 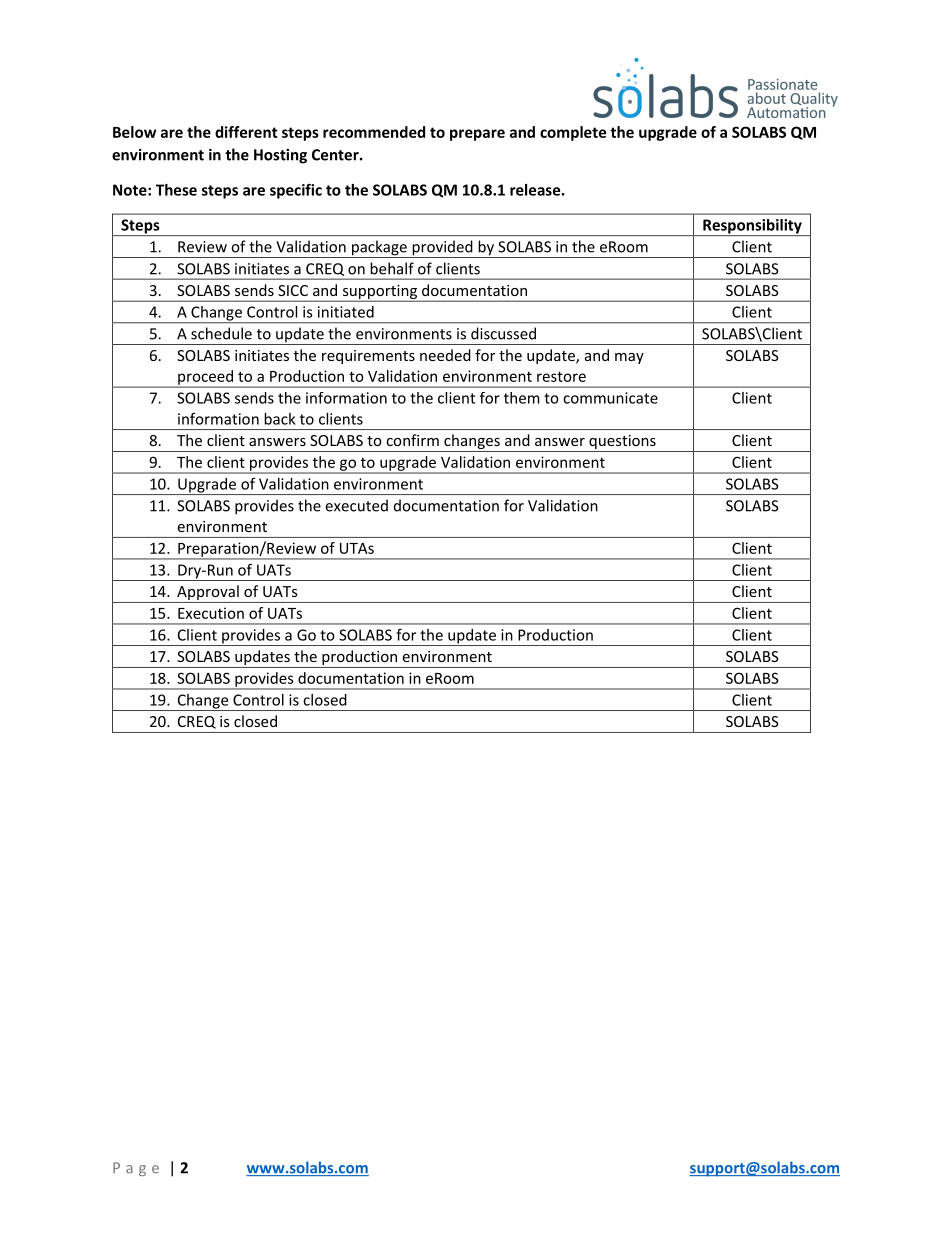 I want to click on These, so click(x=176, y=190).
